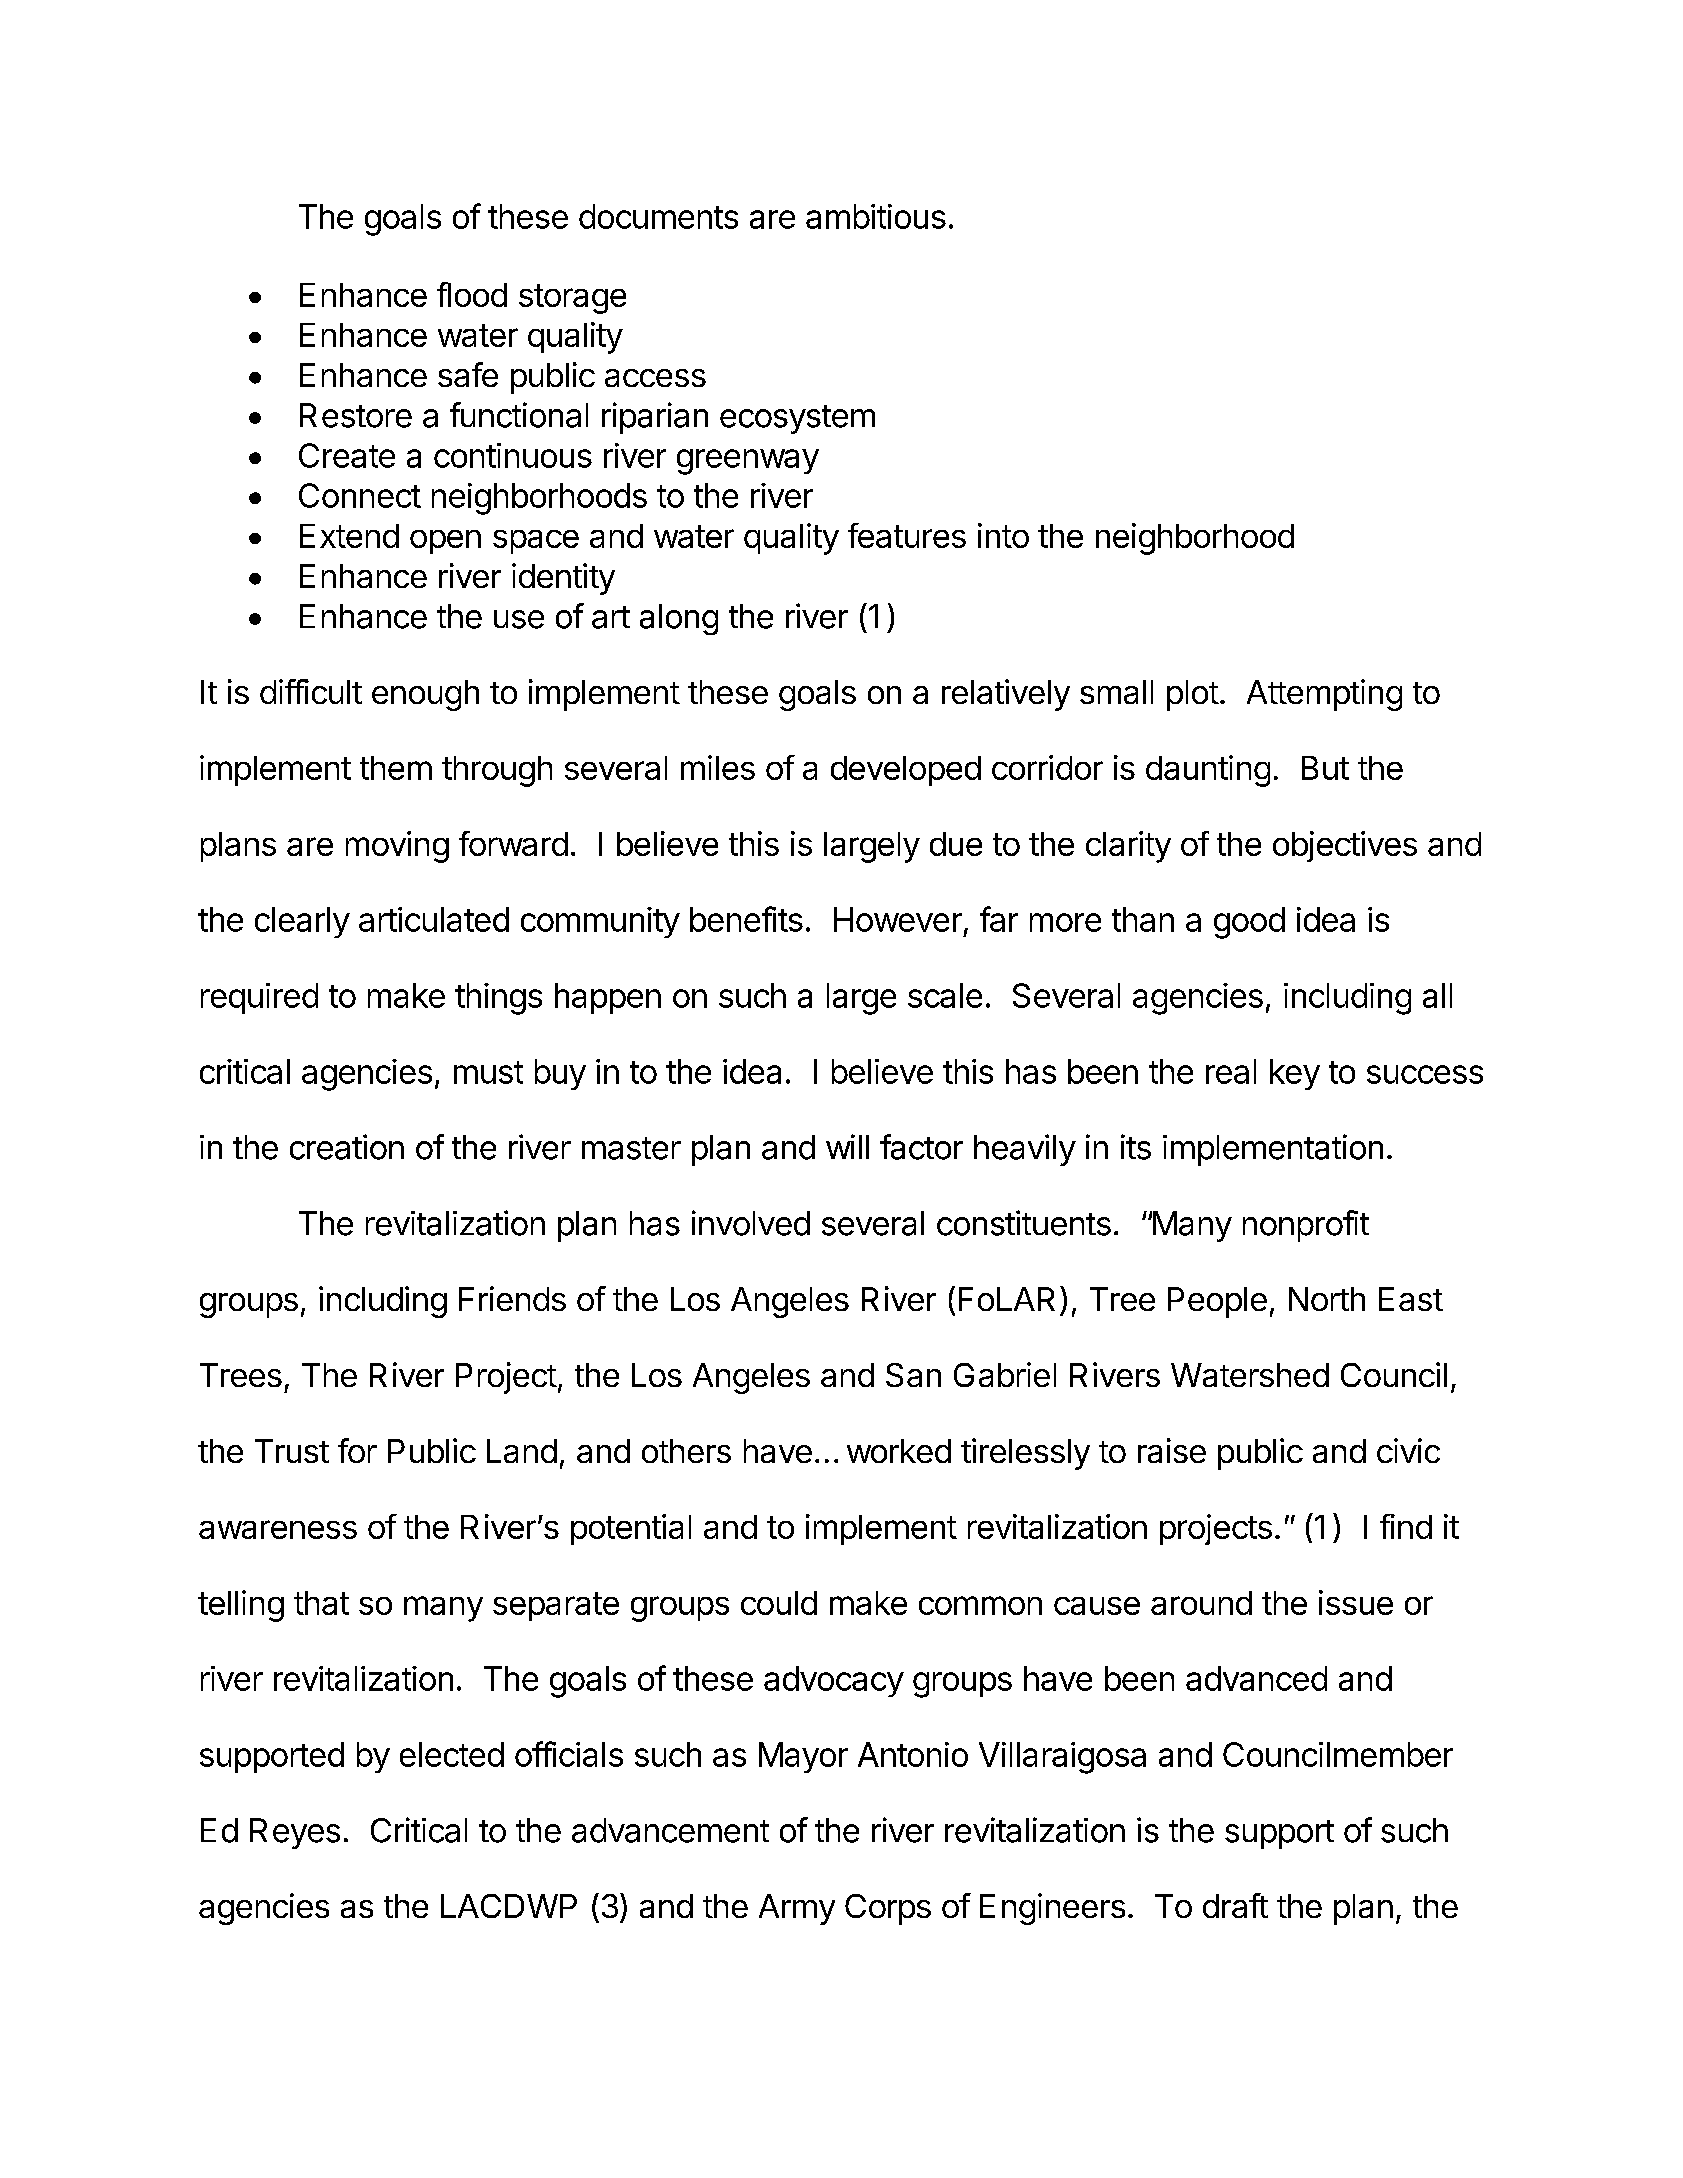 The image size is (1683, 2178). What do you see at coordinates (295, 1833) in the screenshot?
I see `Reyes` at bounding box center [295, 1833].
